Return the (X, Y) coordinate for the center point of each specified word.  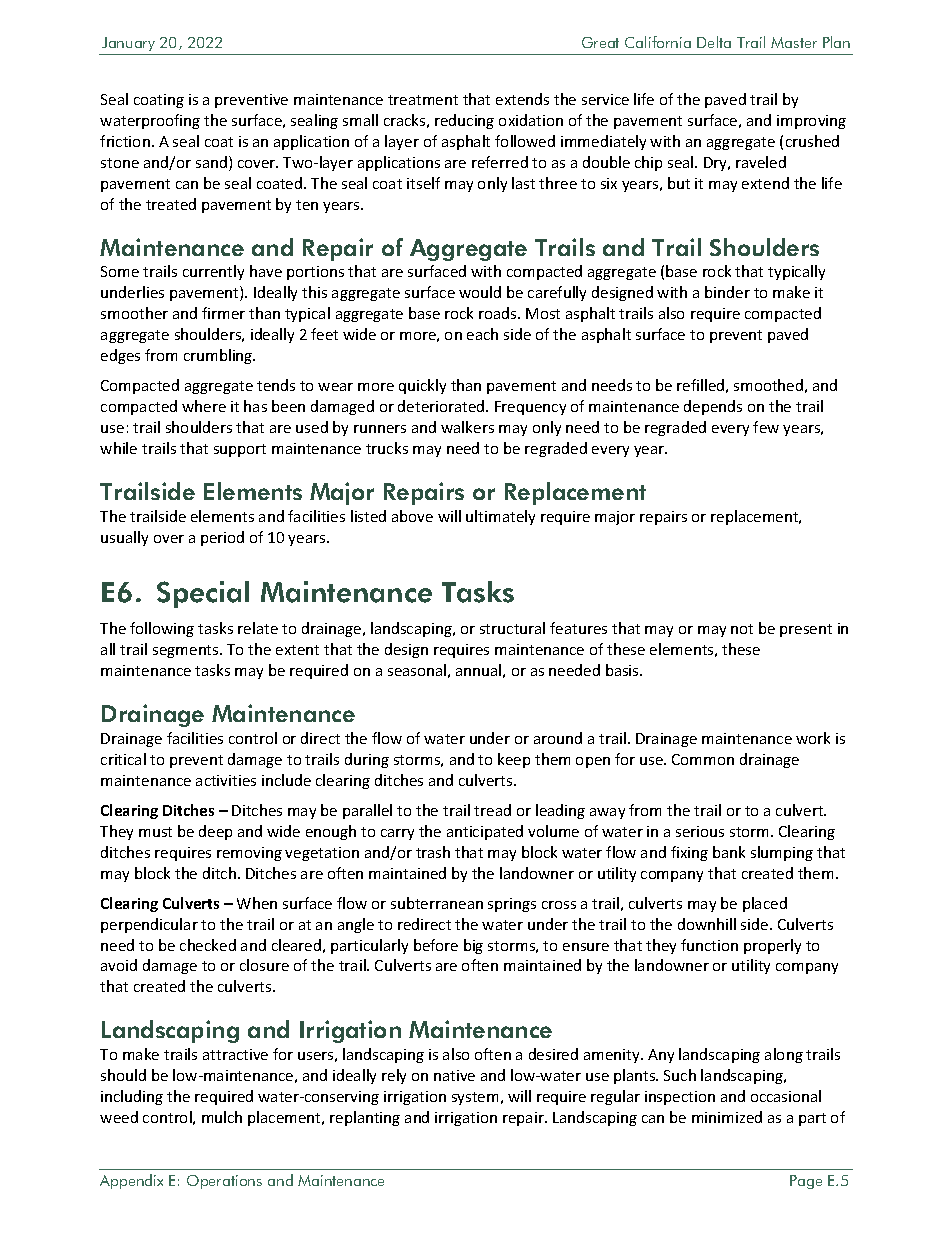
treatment (423, 100)
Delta (714, 42)
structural (512, 628)
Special (203, 594)
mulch (222, 1117)
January (128, 44)
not (742, 629)
